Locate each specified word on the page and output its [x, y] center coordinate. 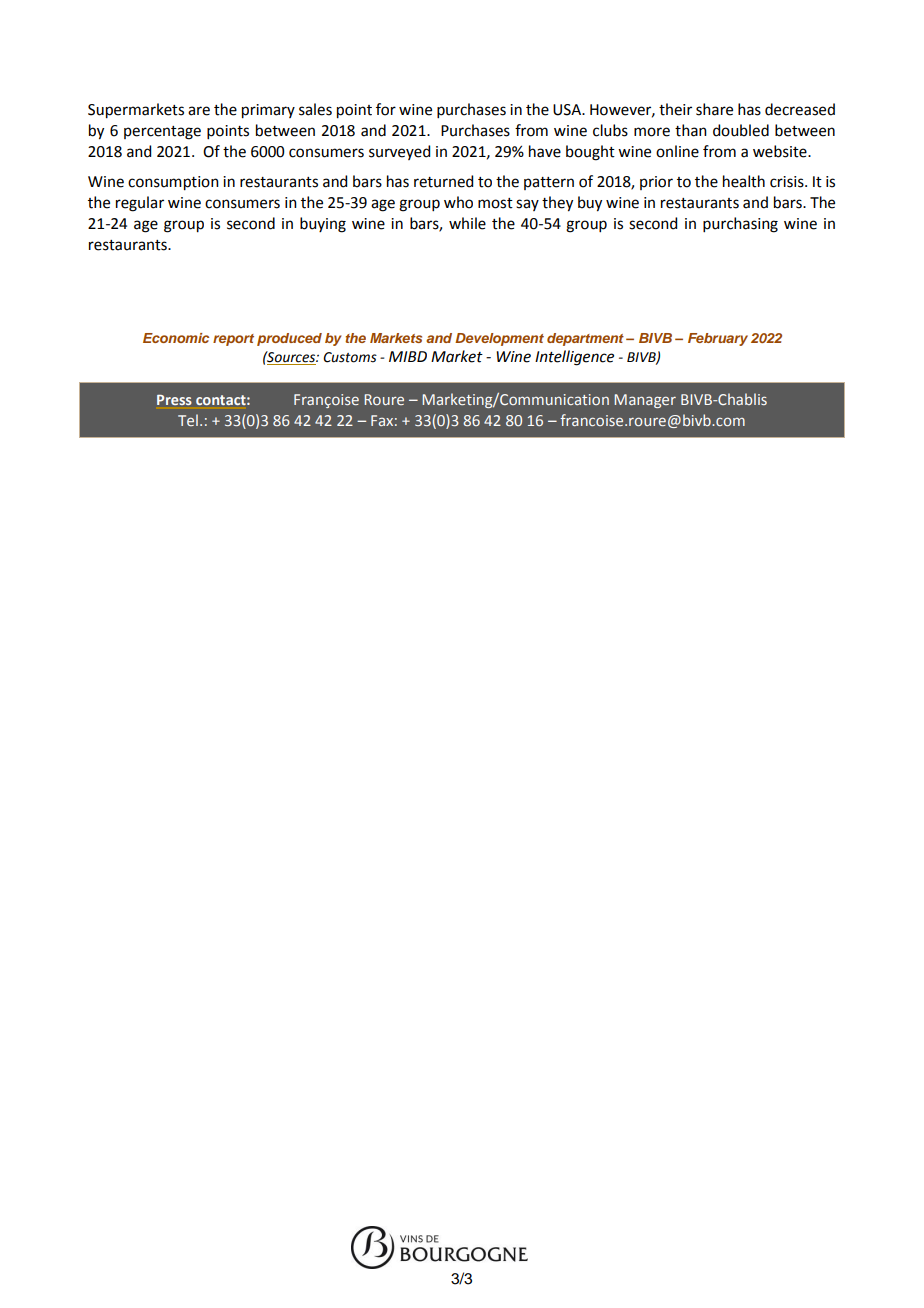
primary [268, 111]
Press [174, 400]
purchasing [740, 225]
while [467, 223]
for [386, 109]
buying [323, 225]
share [714, 109]
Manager [645, 401]
